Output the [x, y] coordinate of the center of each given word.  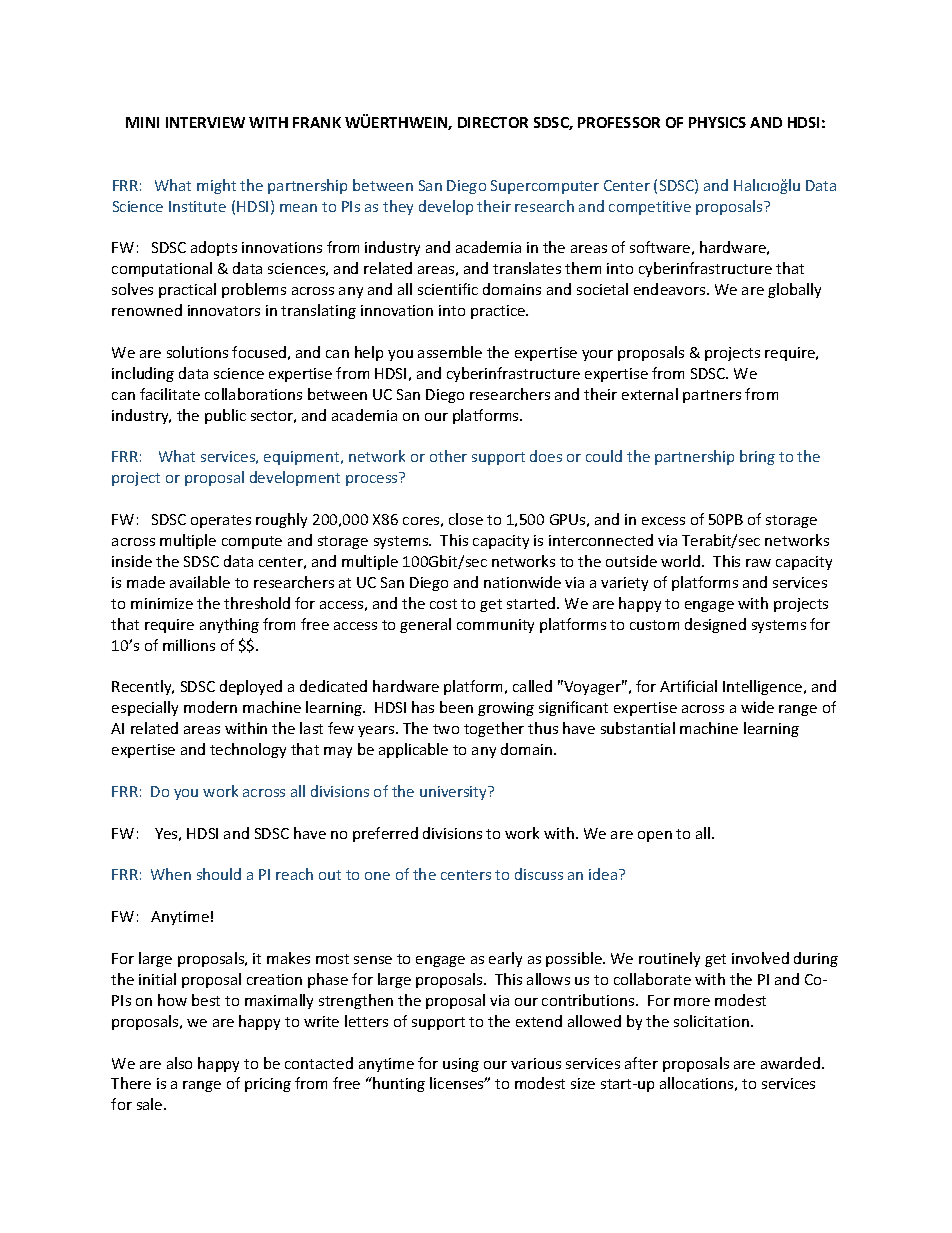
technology [248, 750]
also [179, 1063]
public [225, 416]
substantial [638, 728]
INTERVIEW [205, 122]
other [448, 456]
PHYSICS [717, 122]
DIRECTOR [493, 122]
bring [757, 457]
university [455, 793]
